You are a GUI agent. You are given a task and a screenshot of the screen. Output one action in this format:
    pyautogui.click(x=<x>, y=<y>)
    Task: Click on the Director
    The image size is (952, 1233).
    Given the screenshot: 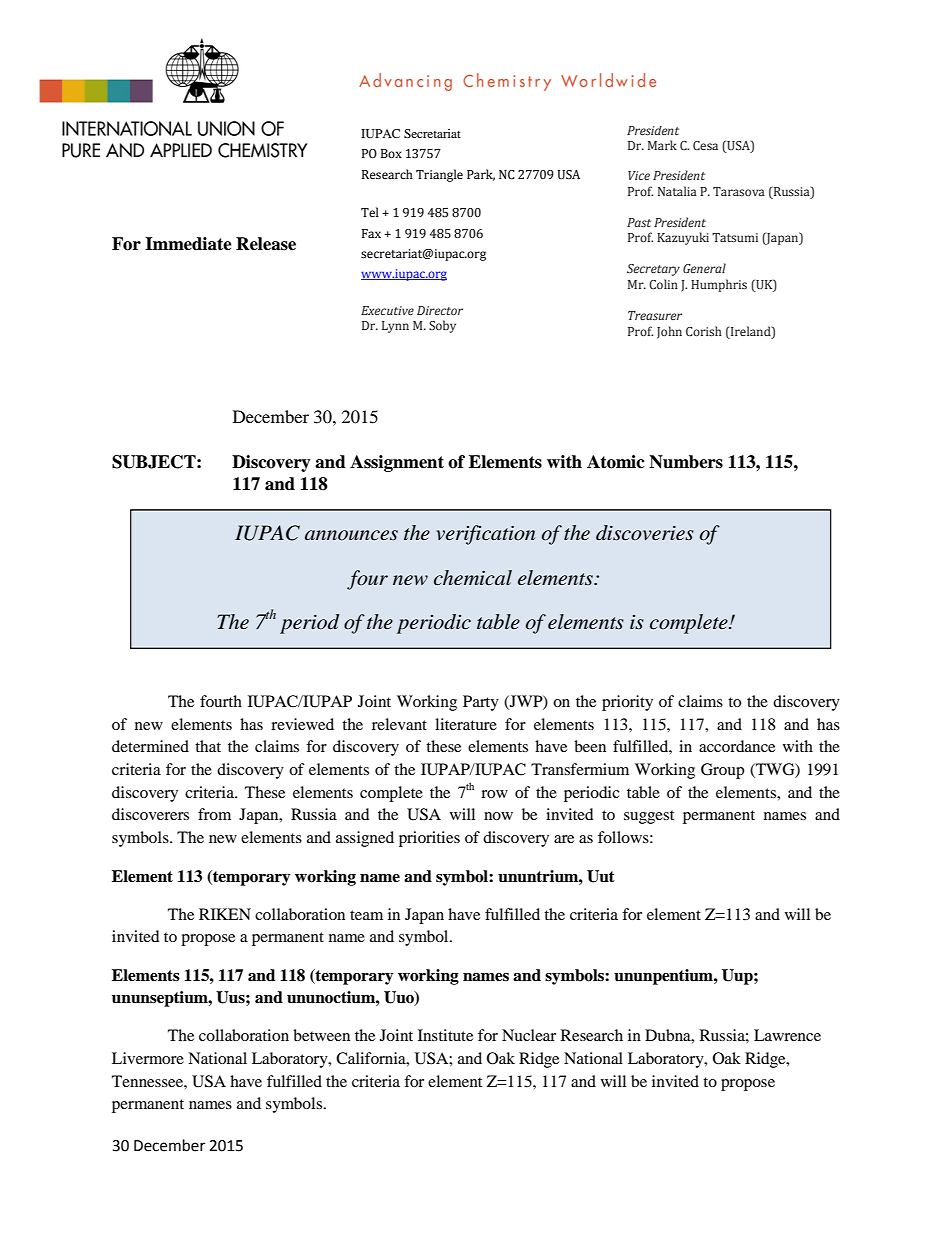 What is the action you would take?
    pyautogui.click(x=440, y=310)
